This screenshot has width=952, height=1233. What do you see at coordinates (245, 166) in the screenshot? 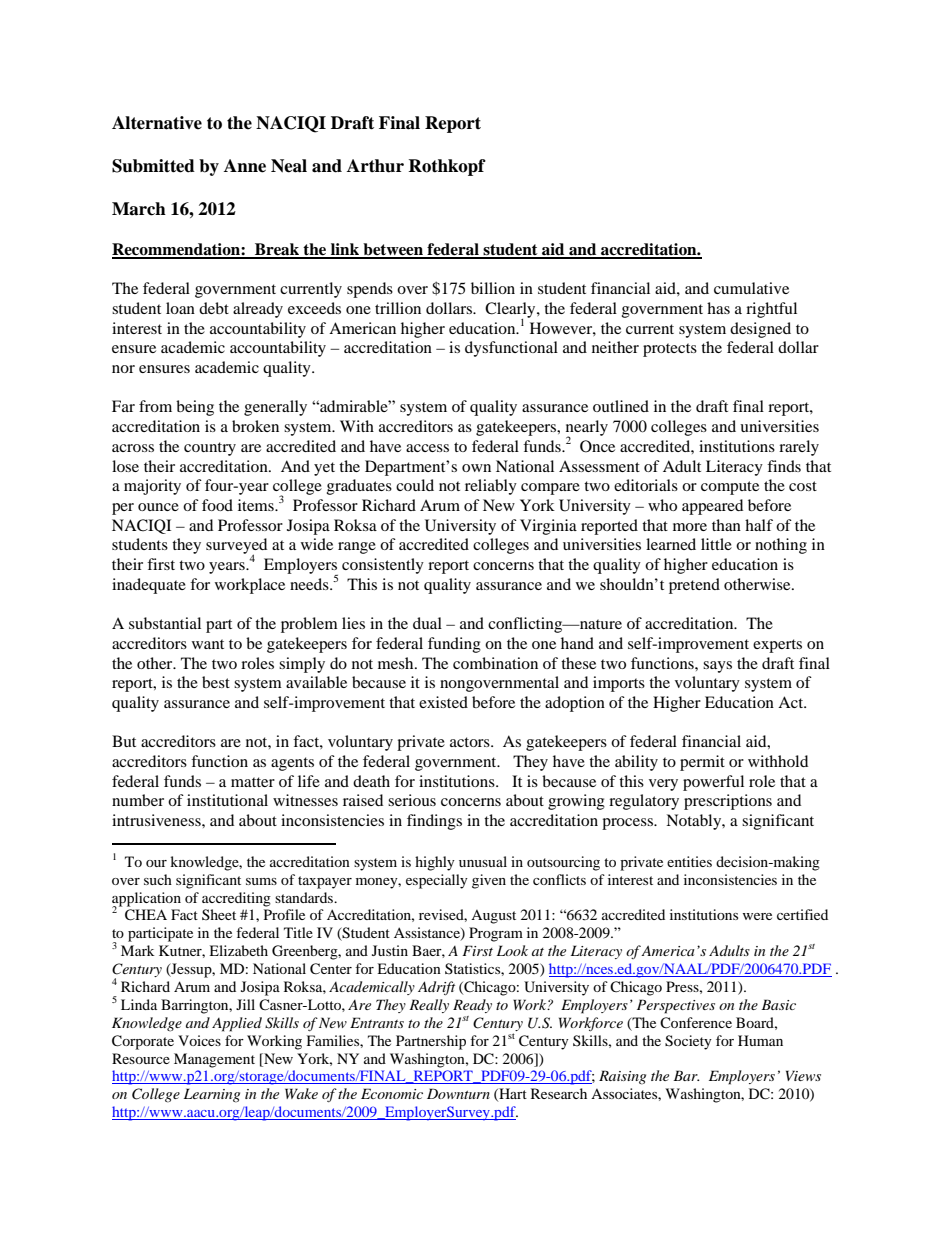
I see `Anne` at bounding box center [245, 166].
